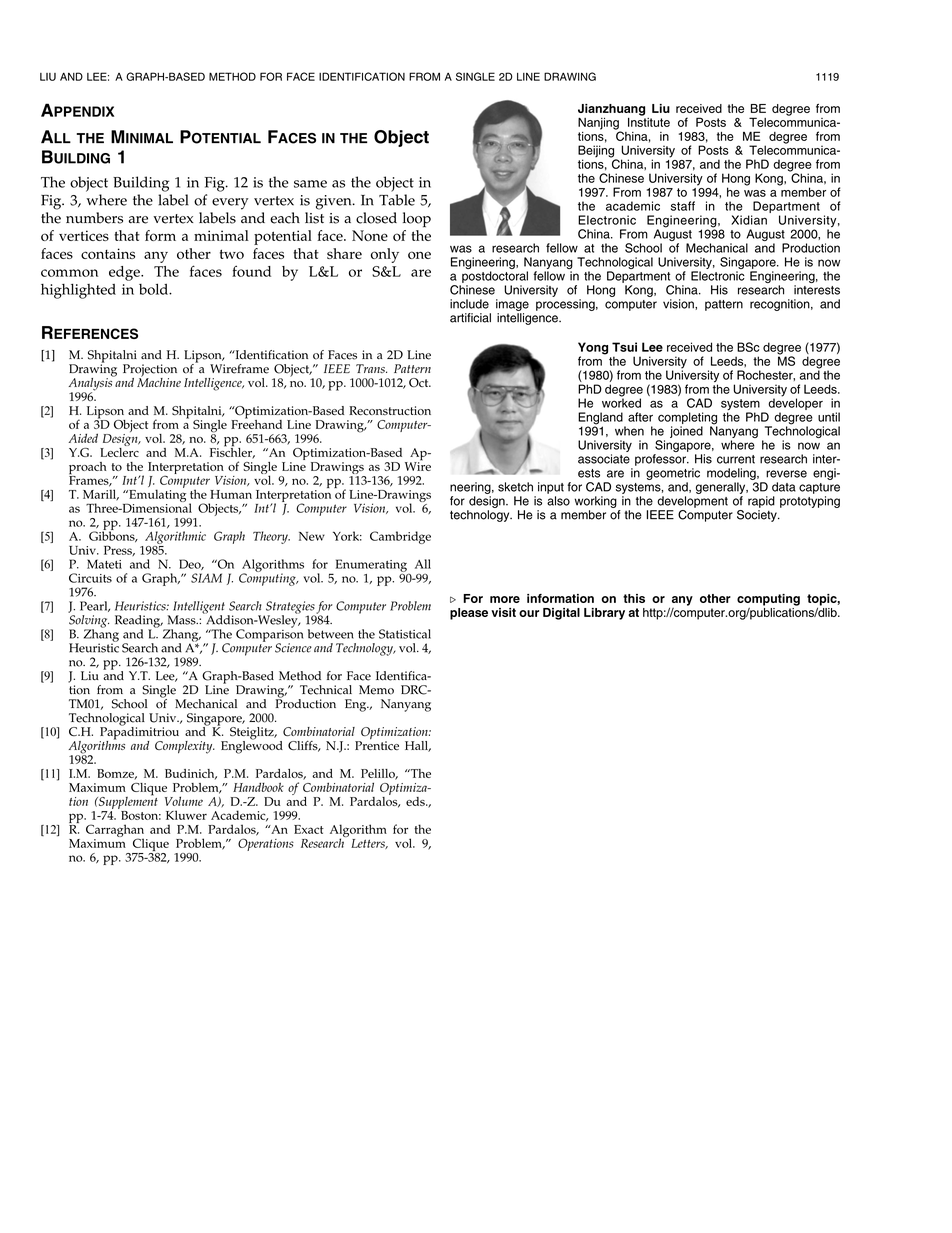 Image resolution: width=952 pixels, height=1233 pixels. I want to click on input, so click(551, 488).
